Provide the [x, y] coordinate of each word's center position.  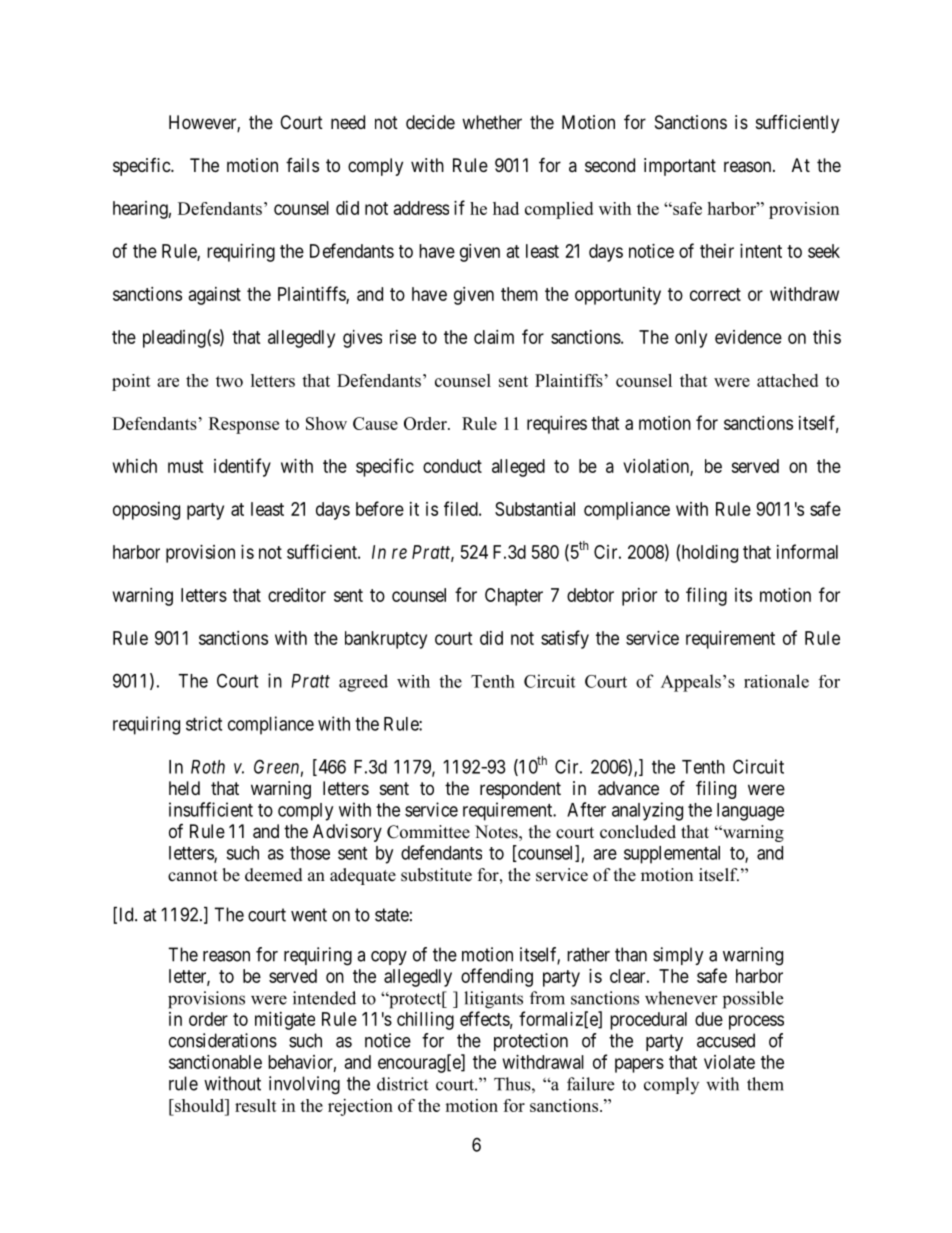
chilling [425, 1021]
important [680, 167]
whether [492, 122]
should [200, 1105]
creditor [297, 595]
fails [302, 165]
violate [729, 1062]
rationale [776, 681]
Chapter [514, 597]
